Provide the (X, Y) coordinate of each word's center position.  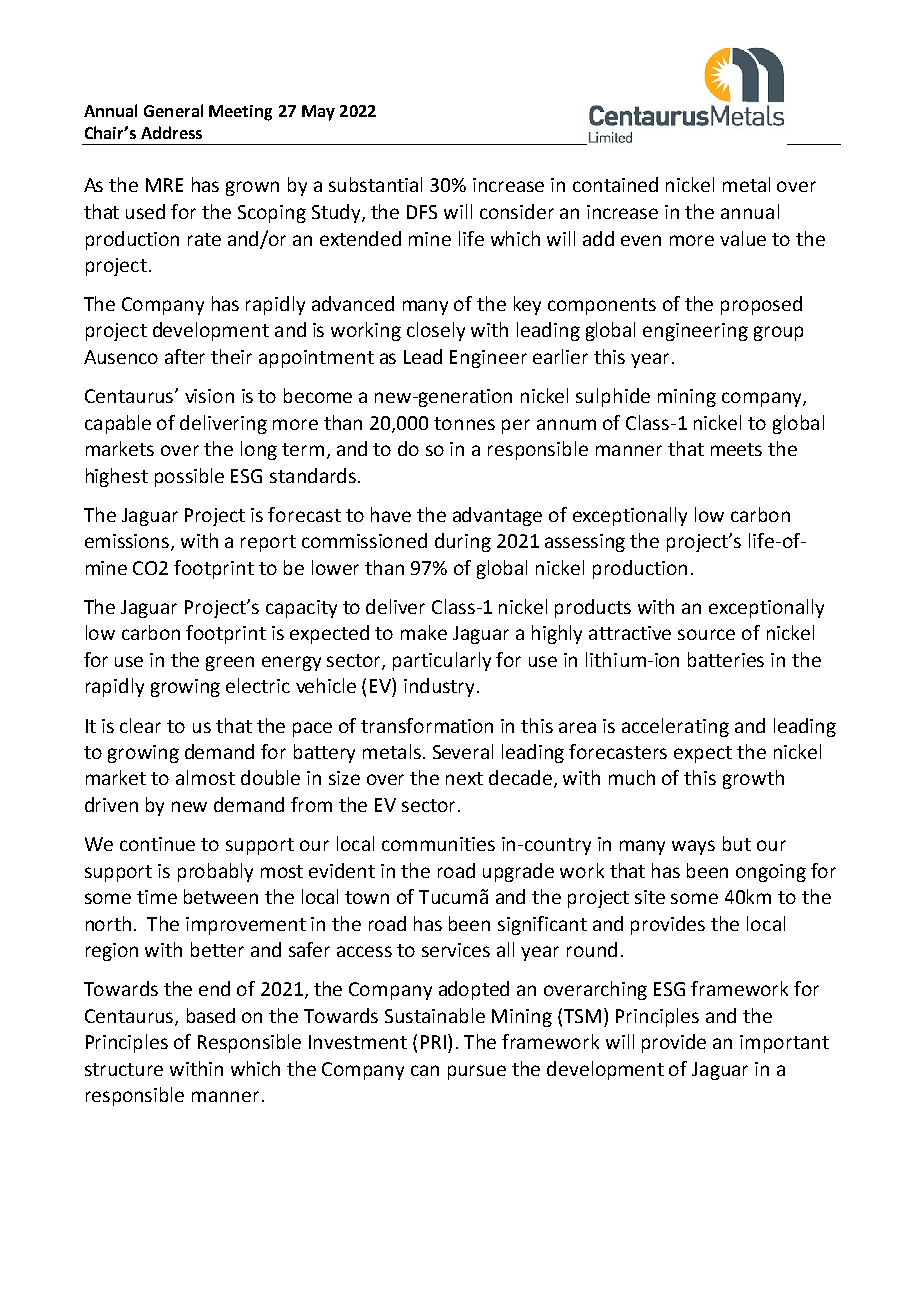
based (211, 1015)
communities (438, 844)
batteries (726, 659)
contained (615, 184)
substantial (375, 184)
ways (693, 847)
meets (736, 449)
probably (215, 872)
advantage (497, 516)
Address (171, 132)
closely (436, 331)
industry (441, 687)
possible (189, 477)
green (230, 663)
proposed (761, 305)
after (185, 356)
